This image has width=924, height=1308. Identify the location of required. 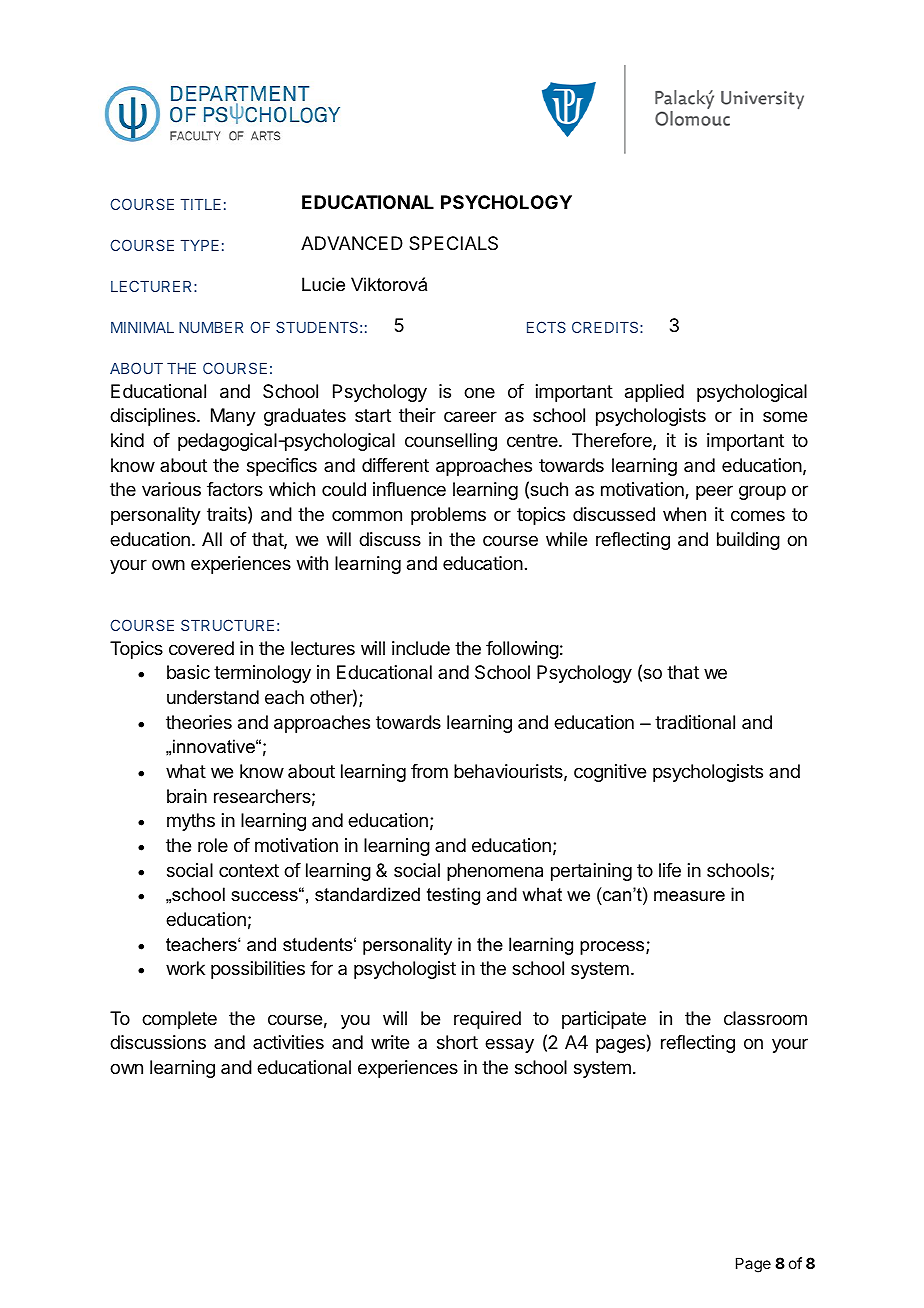
(487, 1020).
